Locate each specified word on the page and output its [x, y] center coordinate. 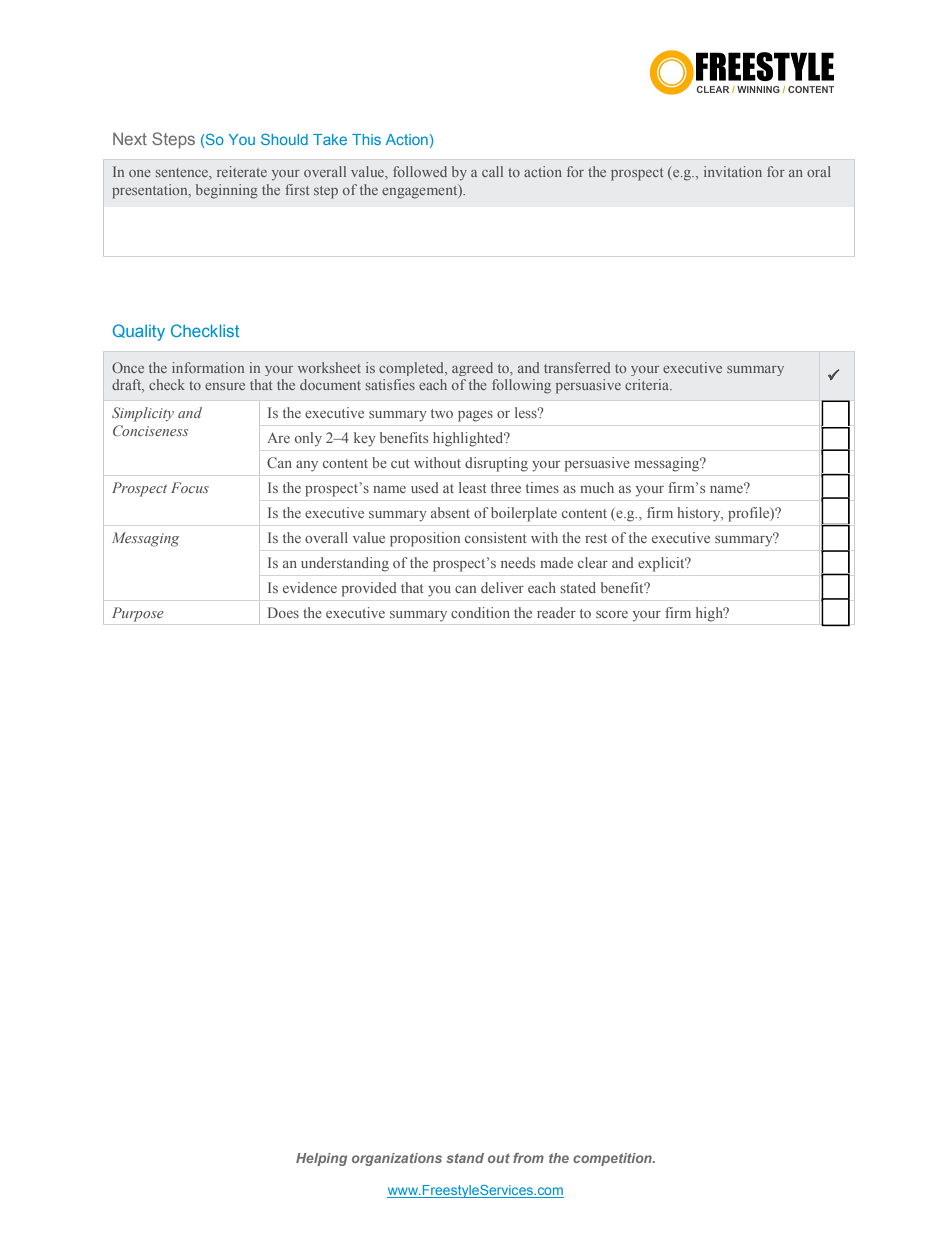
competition [613, 1159]
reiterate [242, 171]
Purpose [138, 614]
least [473, 487]
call [492, 171]
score [612, 614]
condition [480, 612]
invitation [733, 171]
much [597, 487]
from [528, 1158]
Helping [321, 1159]
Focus [190, 487]
